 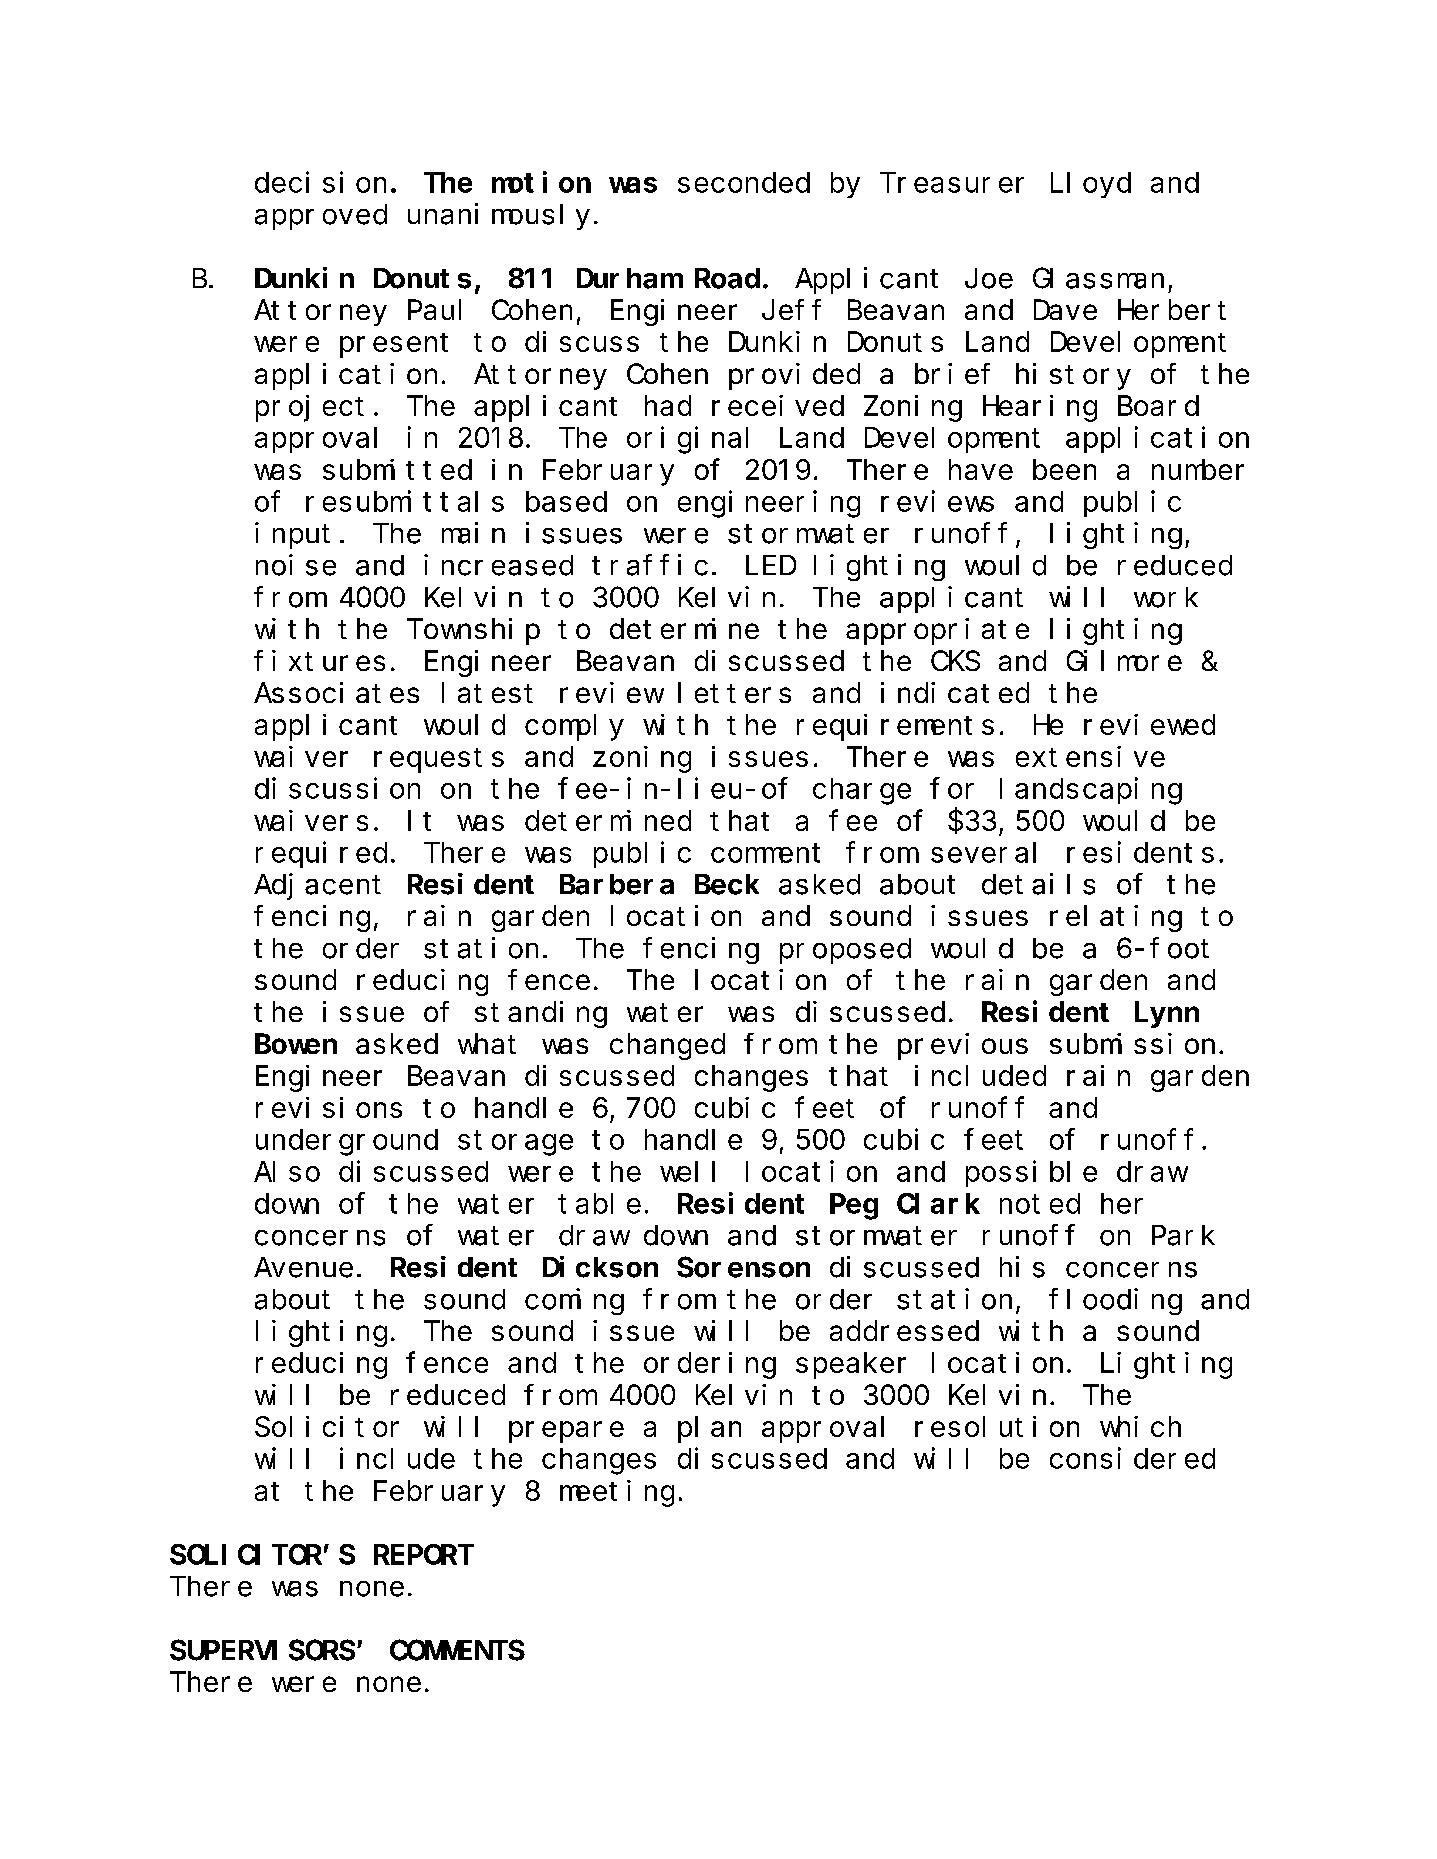 I want to click on plan, so click(x=709, y=1430).
